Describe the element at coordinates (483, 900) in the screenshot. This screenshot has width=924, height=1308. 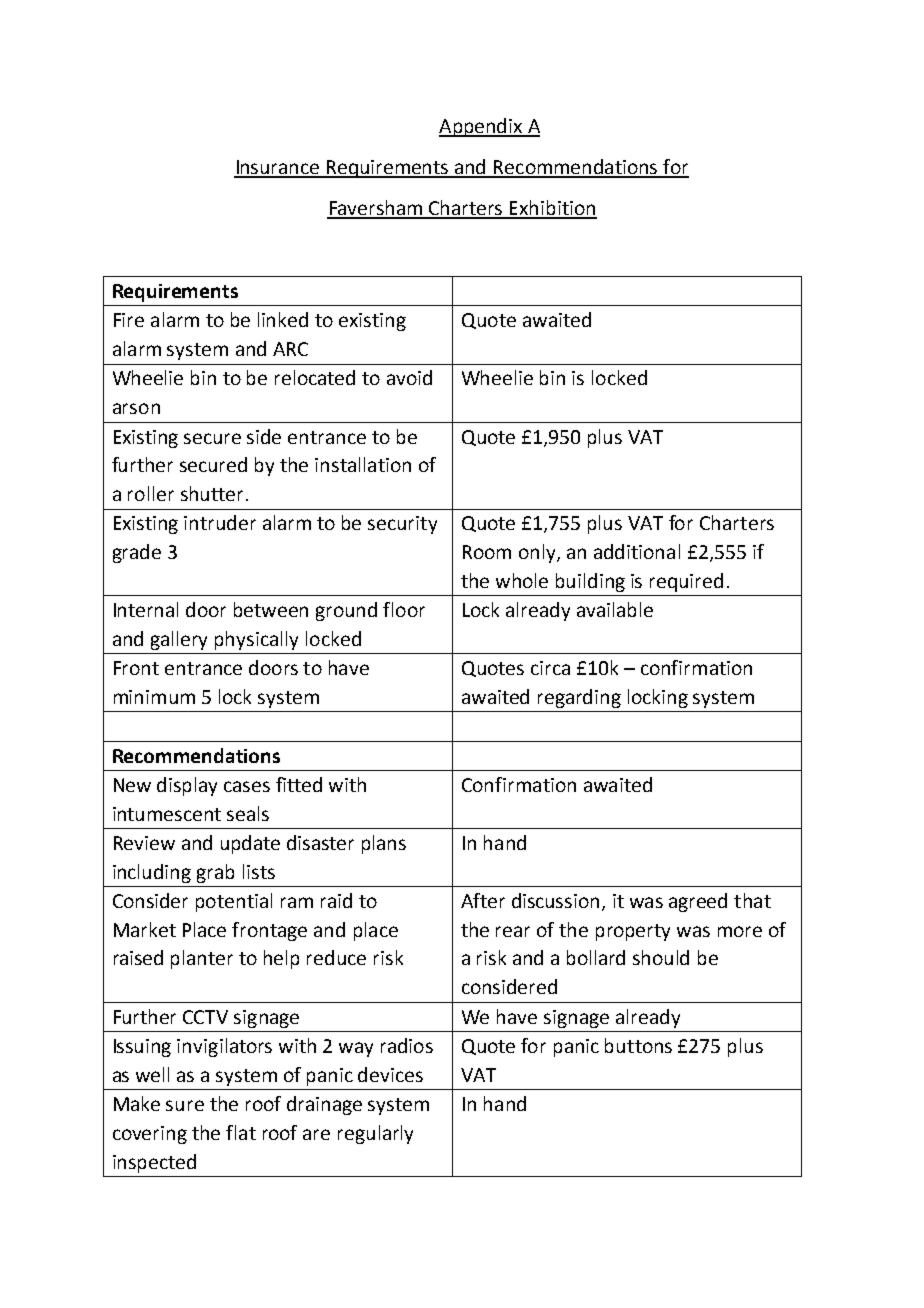
I see `After` at that location.
